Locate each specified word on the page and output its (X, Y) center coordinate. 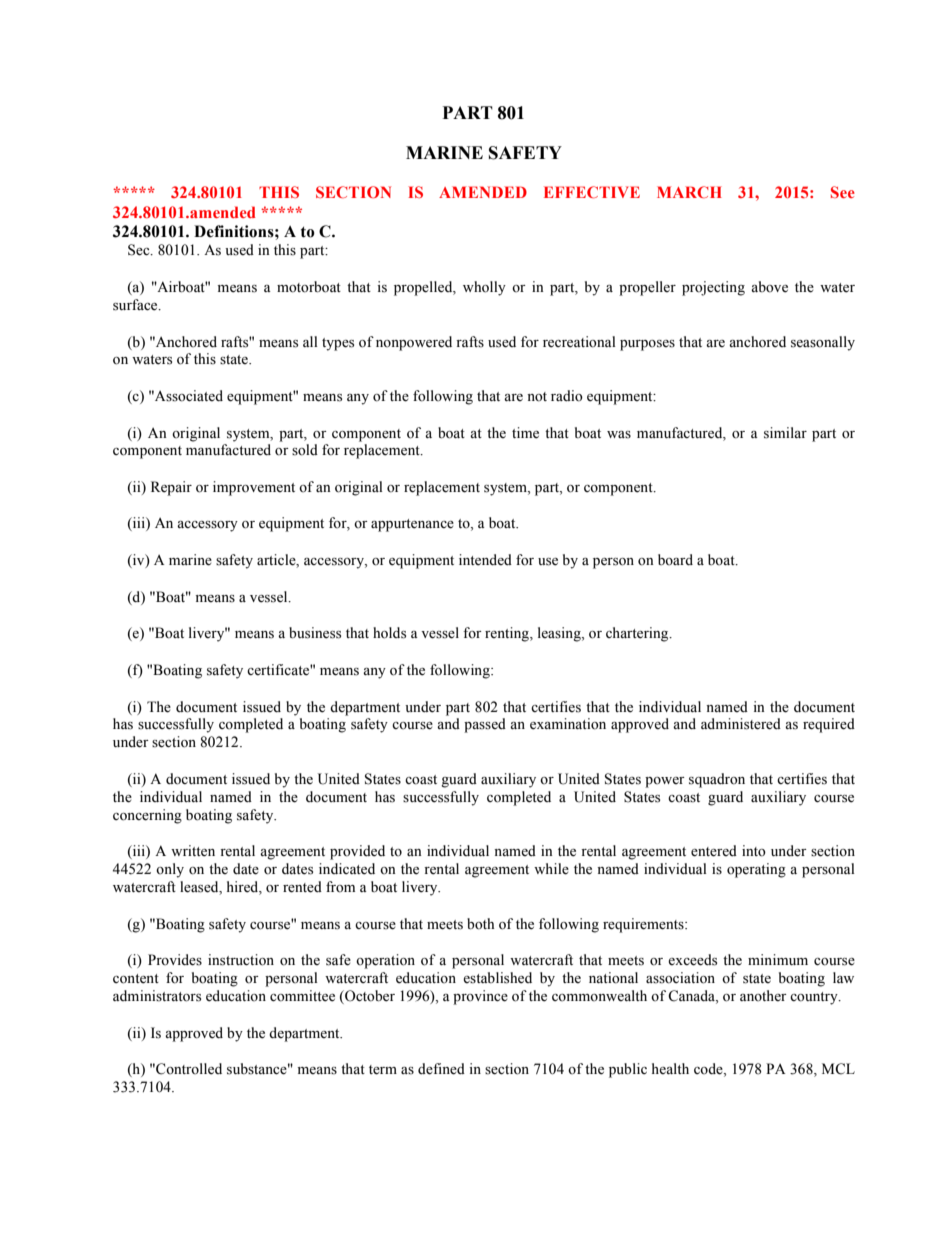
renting (508, 634)
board (675, 559)
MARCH (689, 192)
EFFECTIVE (592, 192)
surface (136, 305)
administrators (157, 996)
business (315, 633)
